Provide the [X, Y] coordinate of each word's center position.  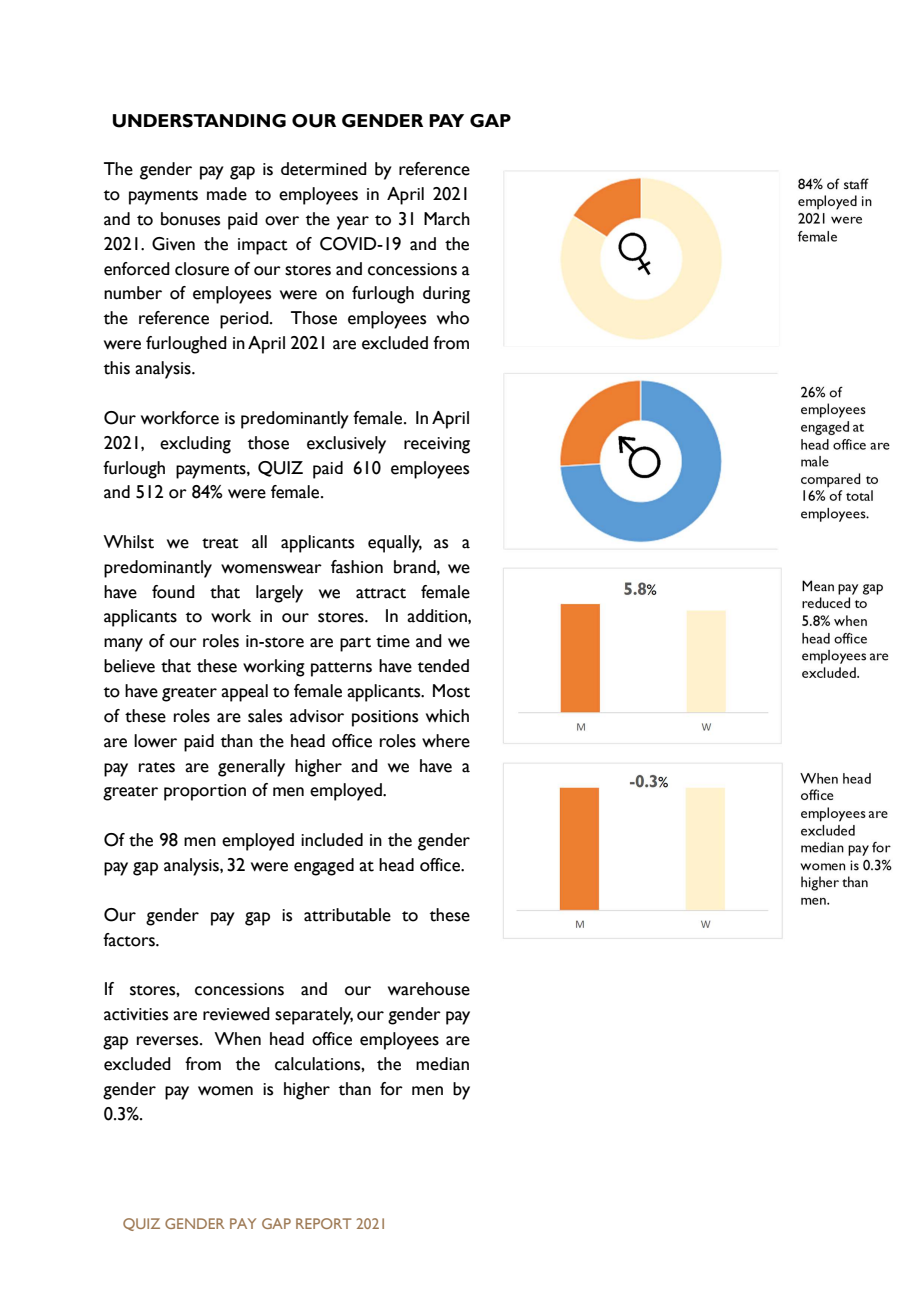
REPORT [324, 1223]
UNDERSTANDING [199, 121]
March [447, 219]
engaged [324, 867]
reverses [169, 1041]
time [393, 641]
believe [129, 666]
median [442, 1064]
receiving [437, 445]
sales [265, 716]
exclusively [346, 445]
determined [324, 169]
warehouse [429, 989]
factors [130, 940]
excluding [195, 445]
